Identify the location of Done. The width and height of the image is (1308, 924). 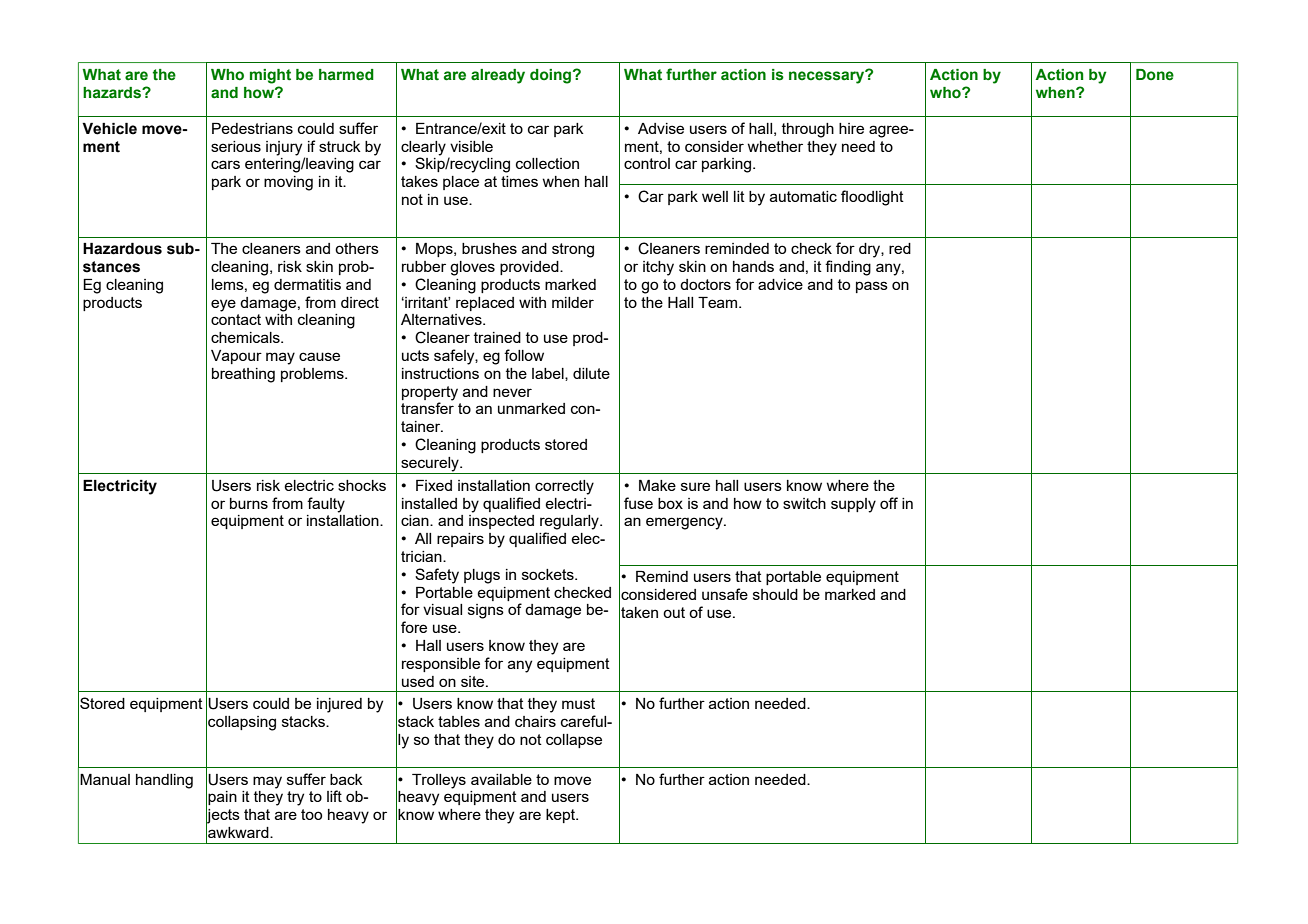
(1155, 75).
